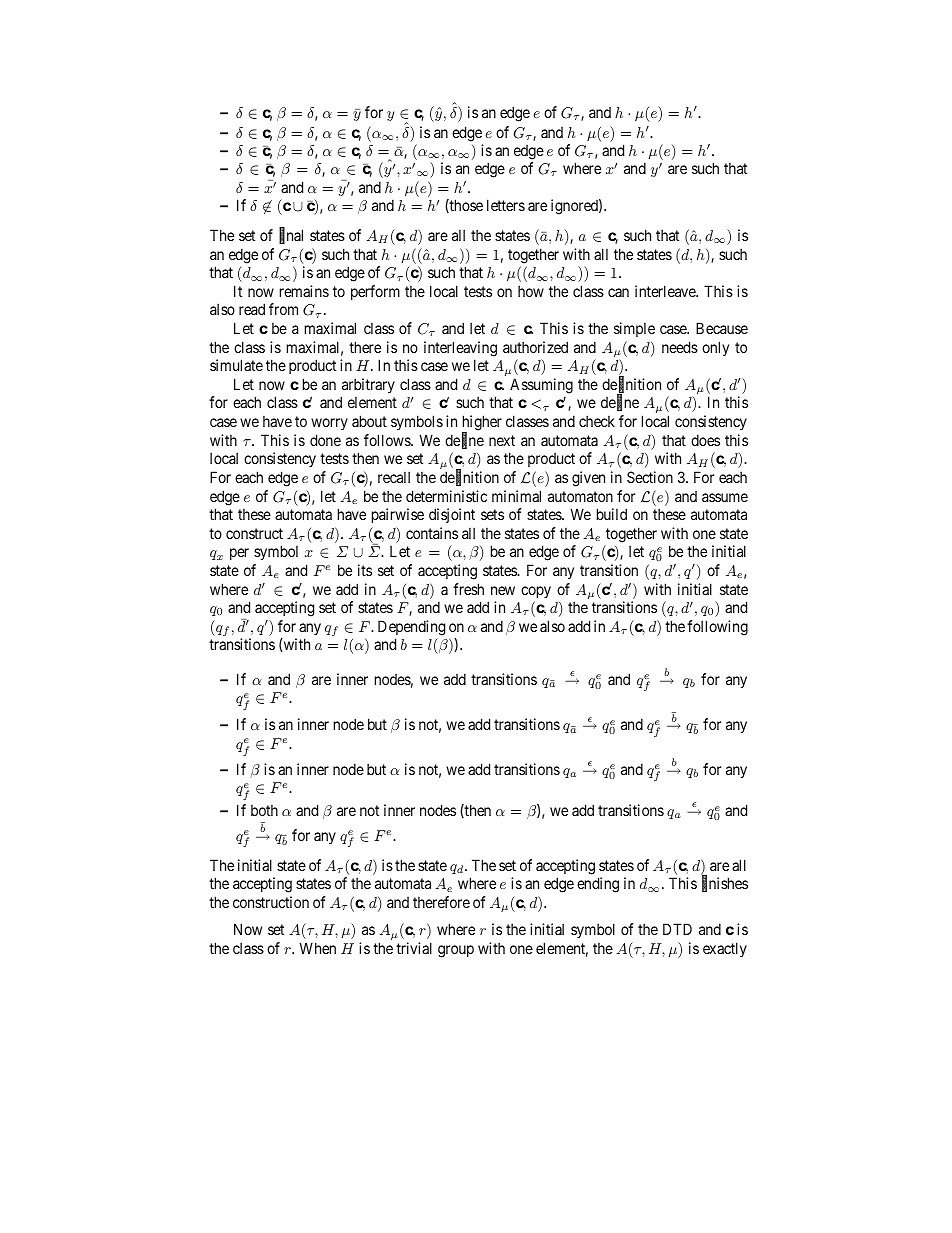  Describe the element at coordinates (535, 347) in the screenshot. I see `authorized` at that location.
